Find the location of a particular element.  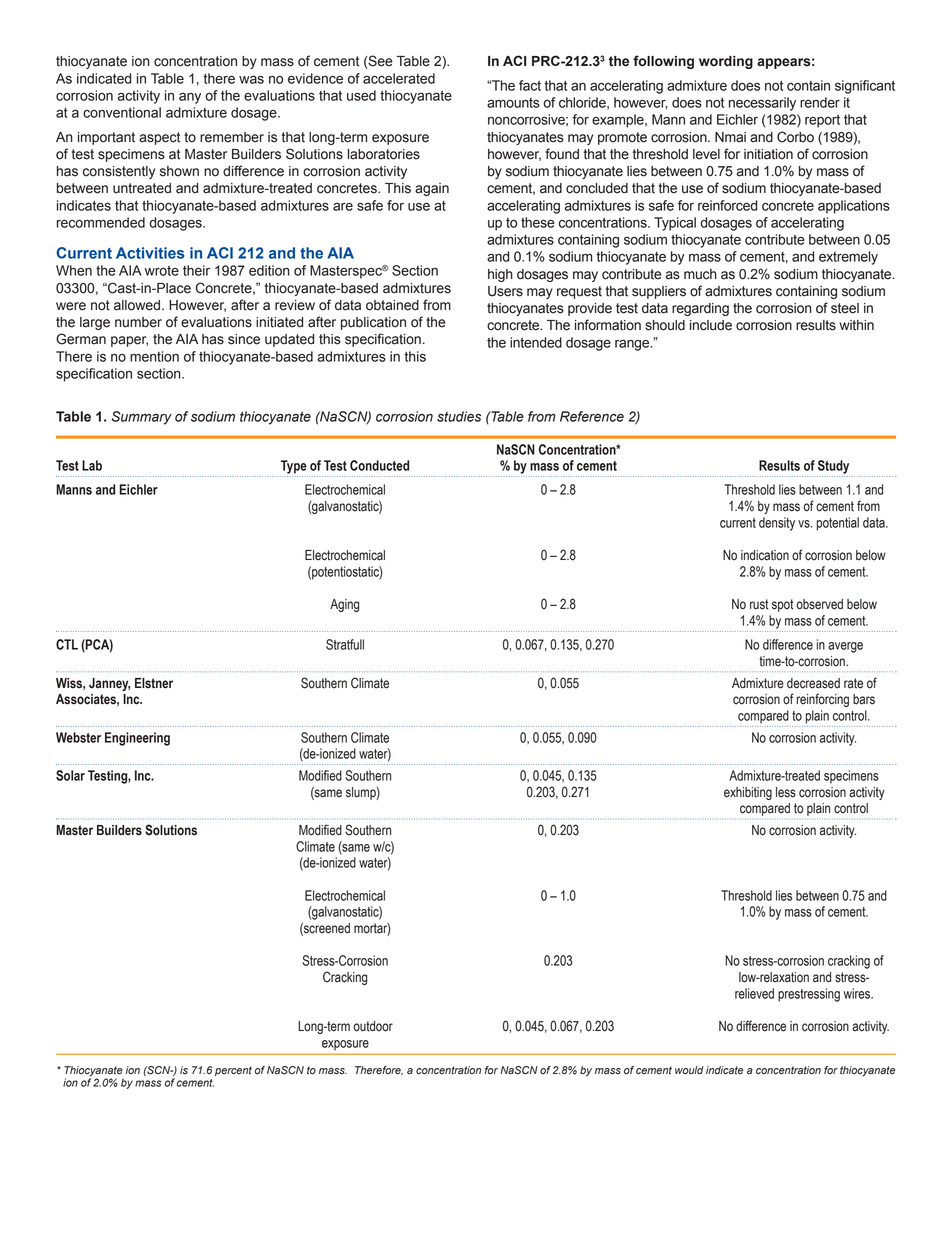

Summary is located at coordinates (142, 418).
